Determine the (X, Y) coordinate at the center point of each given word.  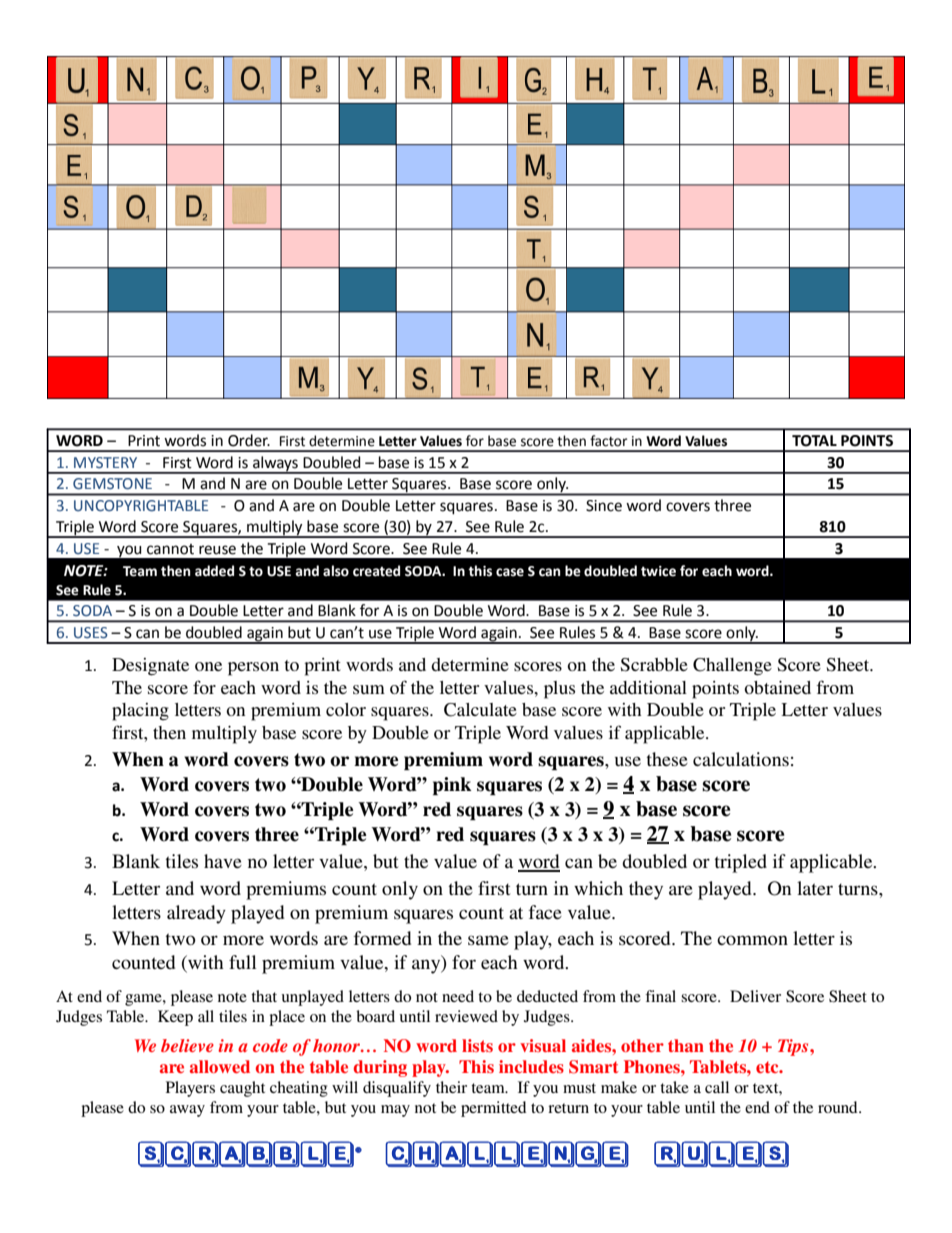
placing (140, 712)
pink (452, 786)
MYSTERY (105, 462)
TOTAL (814, 441)
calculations (741, 759)
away (187, 1111)
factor (609, 441)
